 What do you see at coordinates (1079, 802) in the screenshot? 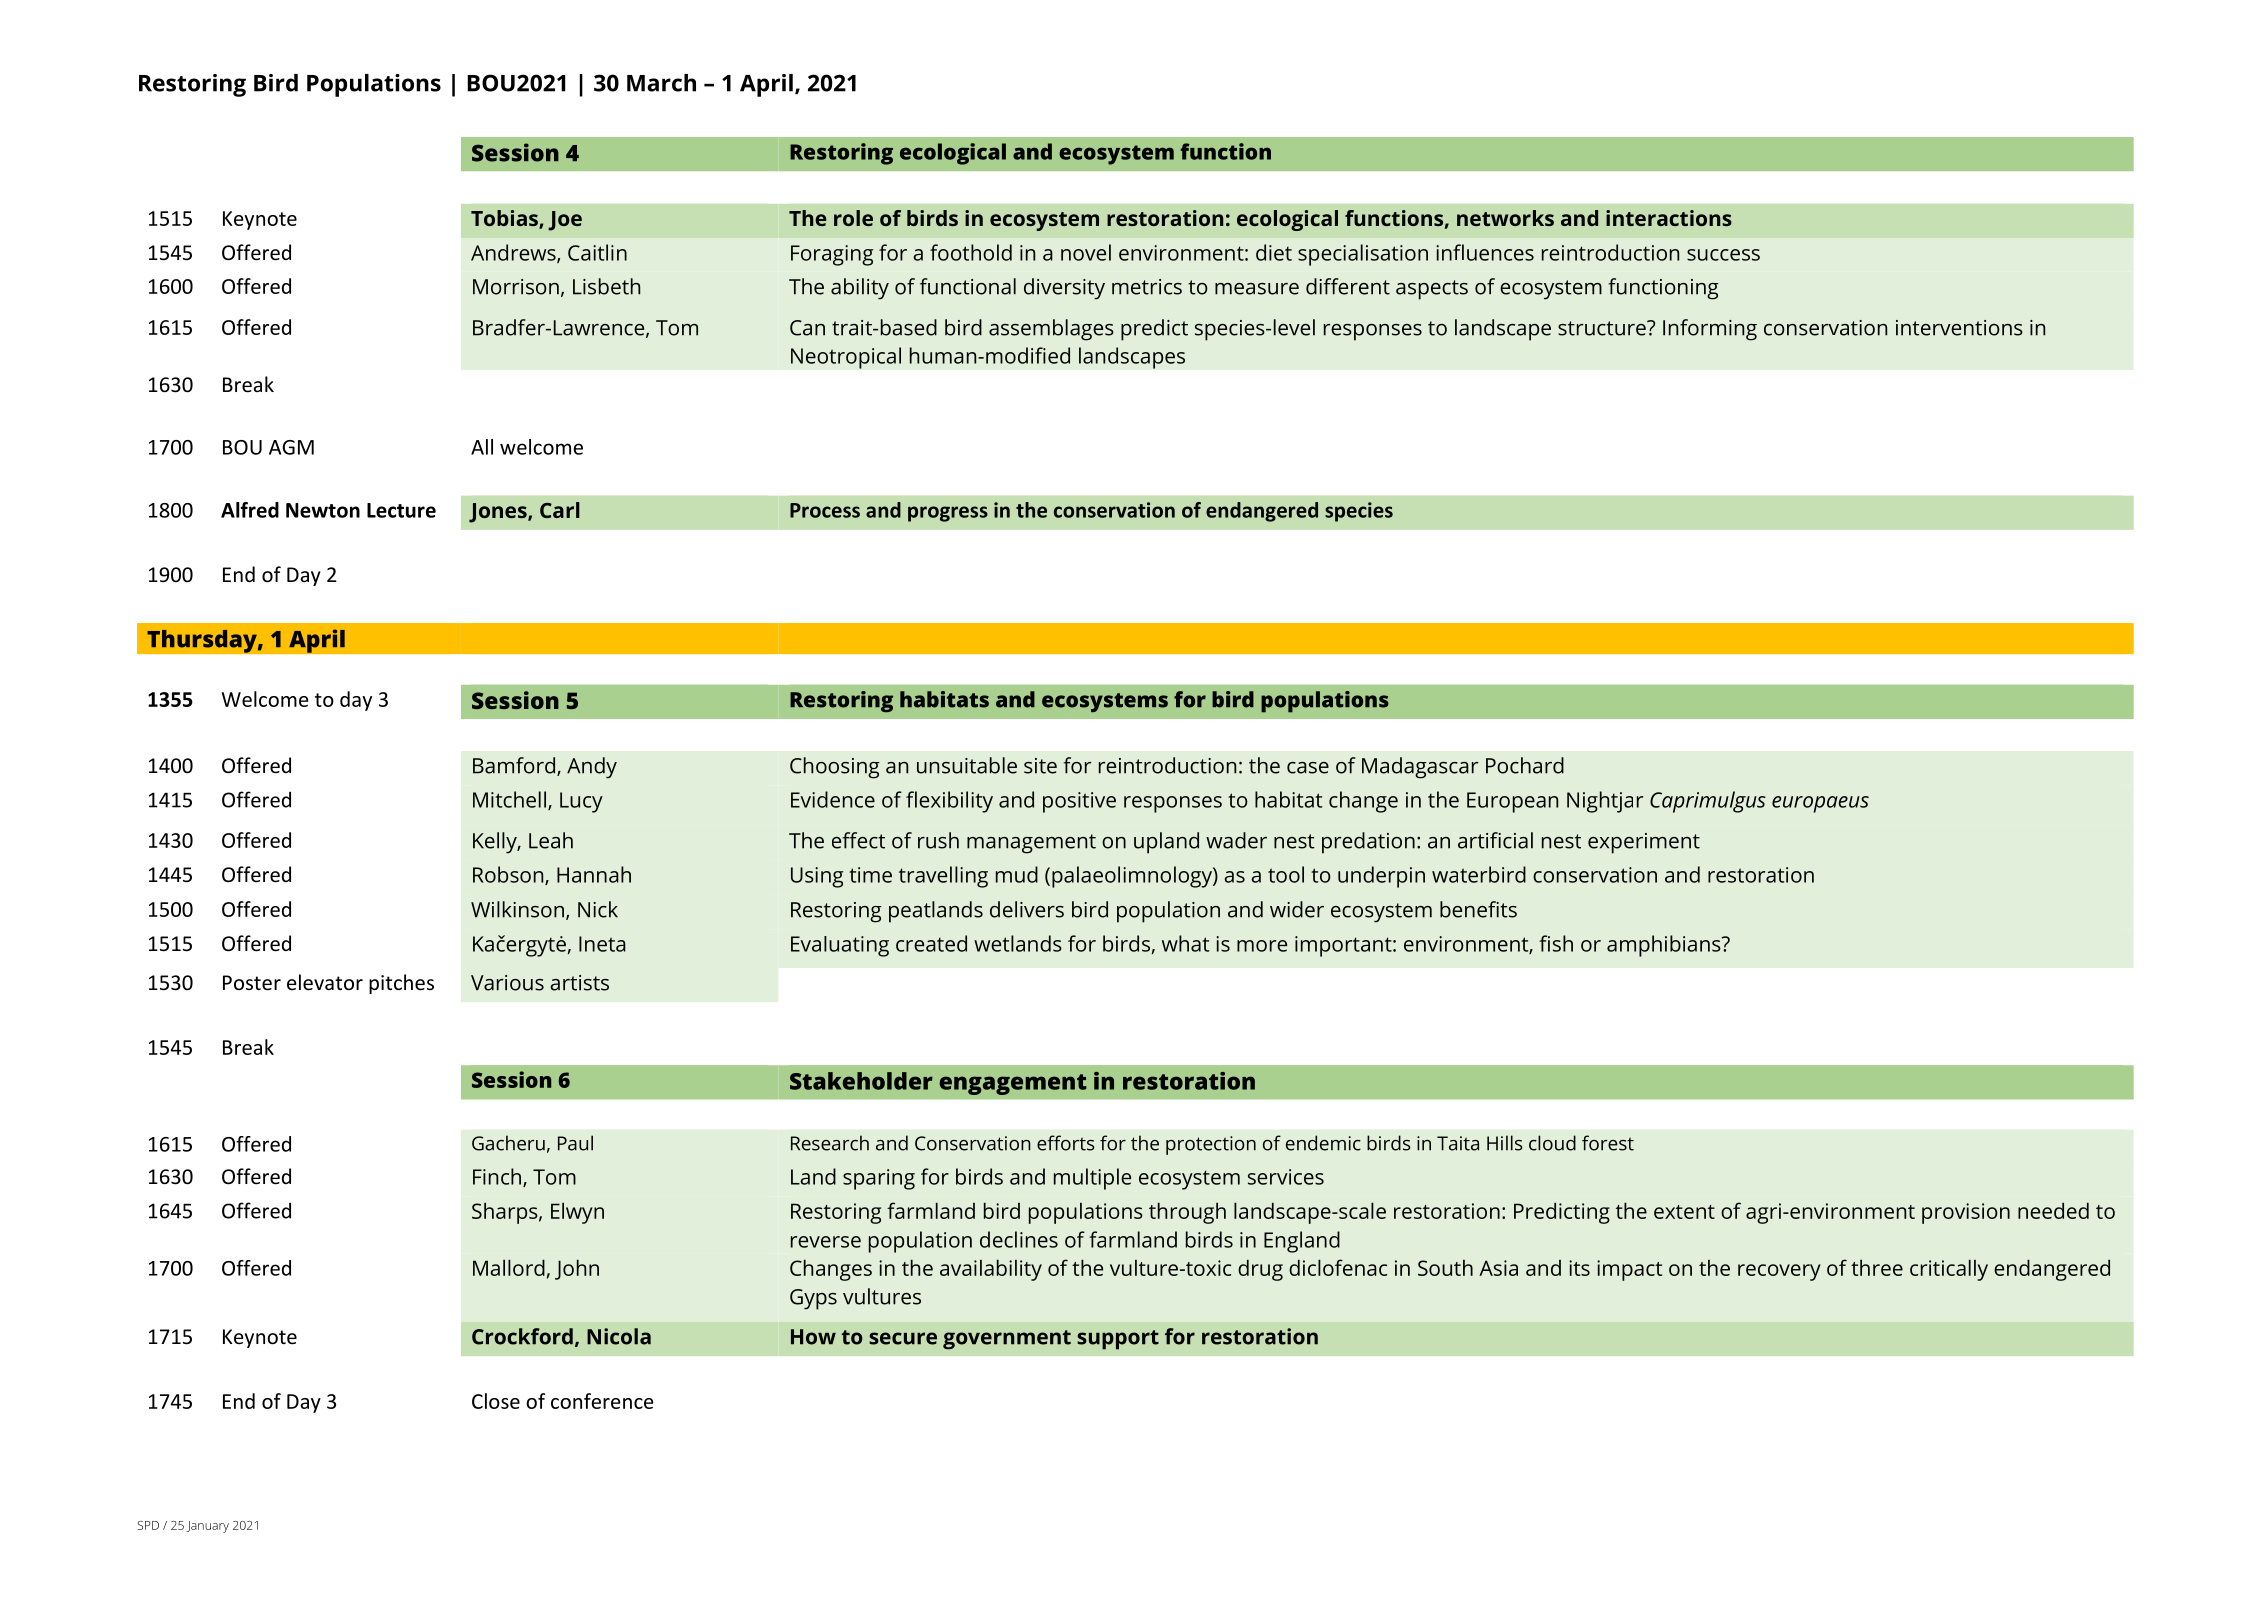
I see `positive` at bounding box center [1079, 802].
